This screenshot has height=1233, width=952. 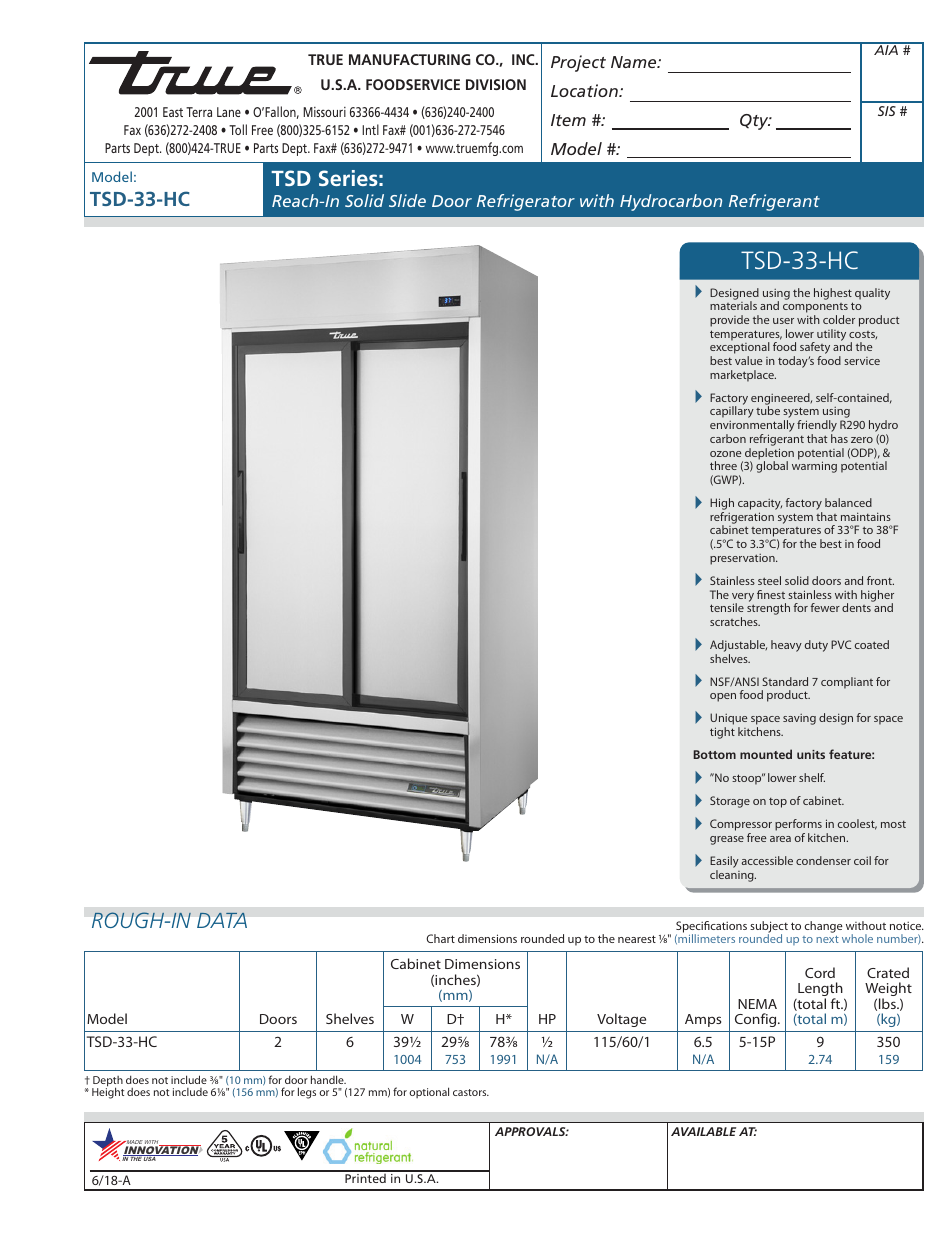 What do you see at coordinates (108, 1092) in the screenshot?
I see `Height` at bounding box center [108, 1092].
